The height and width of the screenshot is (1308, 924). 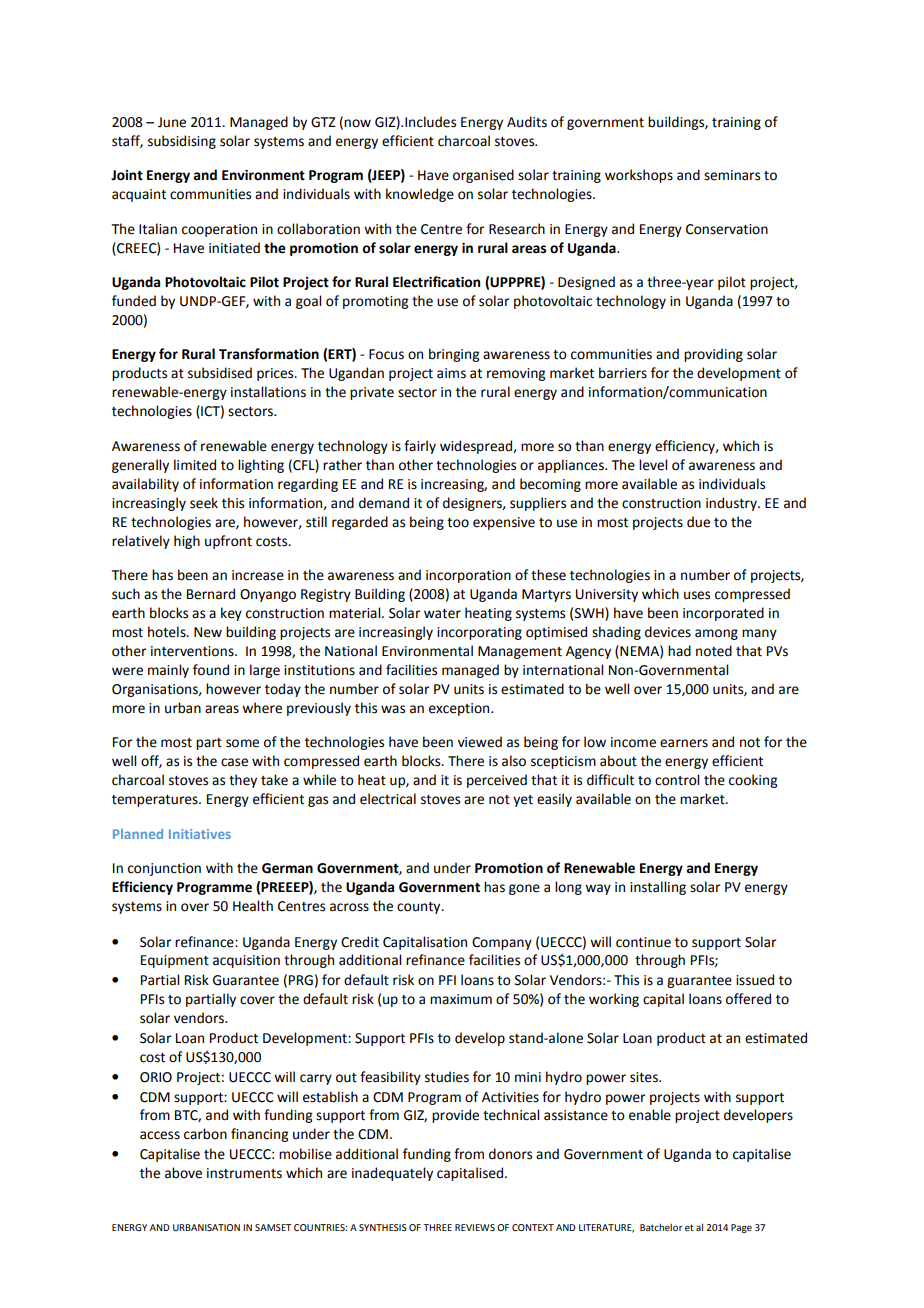 I want to click on noted, so click(x=714, y=651).
